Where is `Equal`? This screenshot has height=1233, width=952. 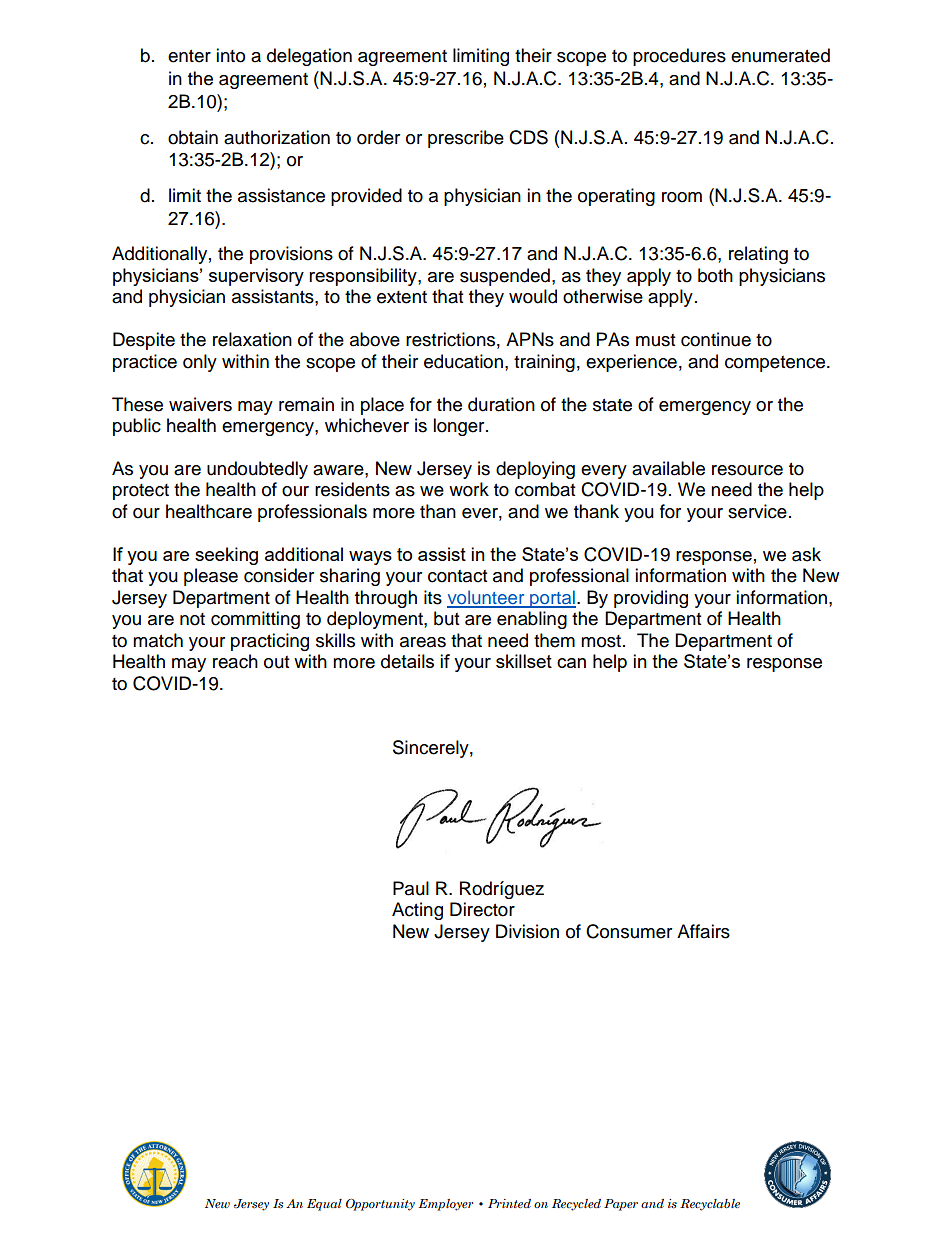
Equal is located at coordinates (324, 1205).
